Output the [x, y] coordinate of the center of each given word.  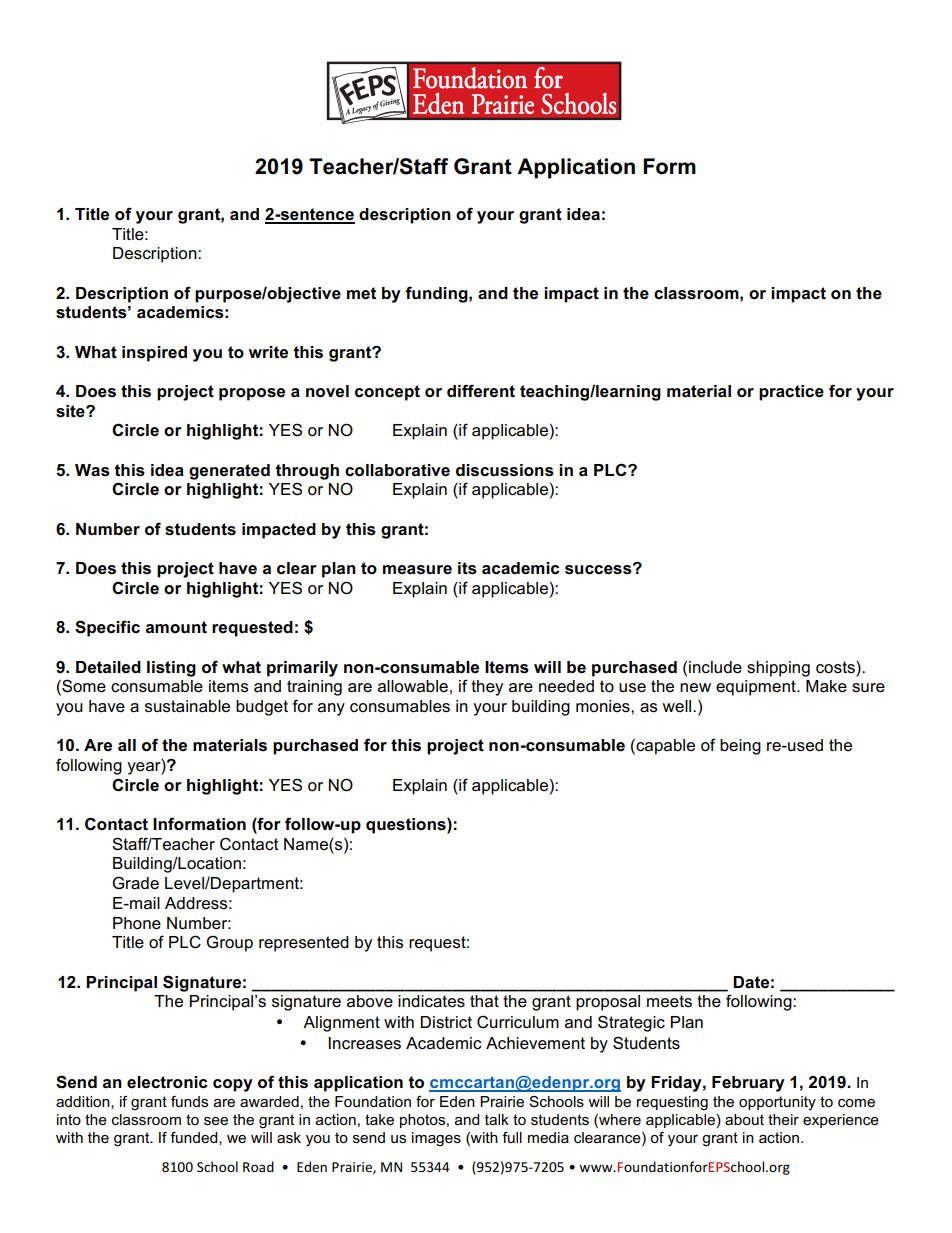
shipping [778, 669]
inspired [154, 354]
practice [791, 393]
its [467, 568]
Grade [135, 883]
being [740, 747]
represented [304, 944]
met [361, 293]
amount [176, 627]
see [216, 1121]
